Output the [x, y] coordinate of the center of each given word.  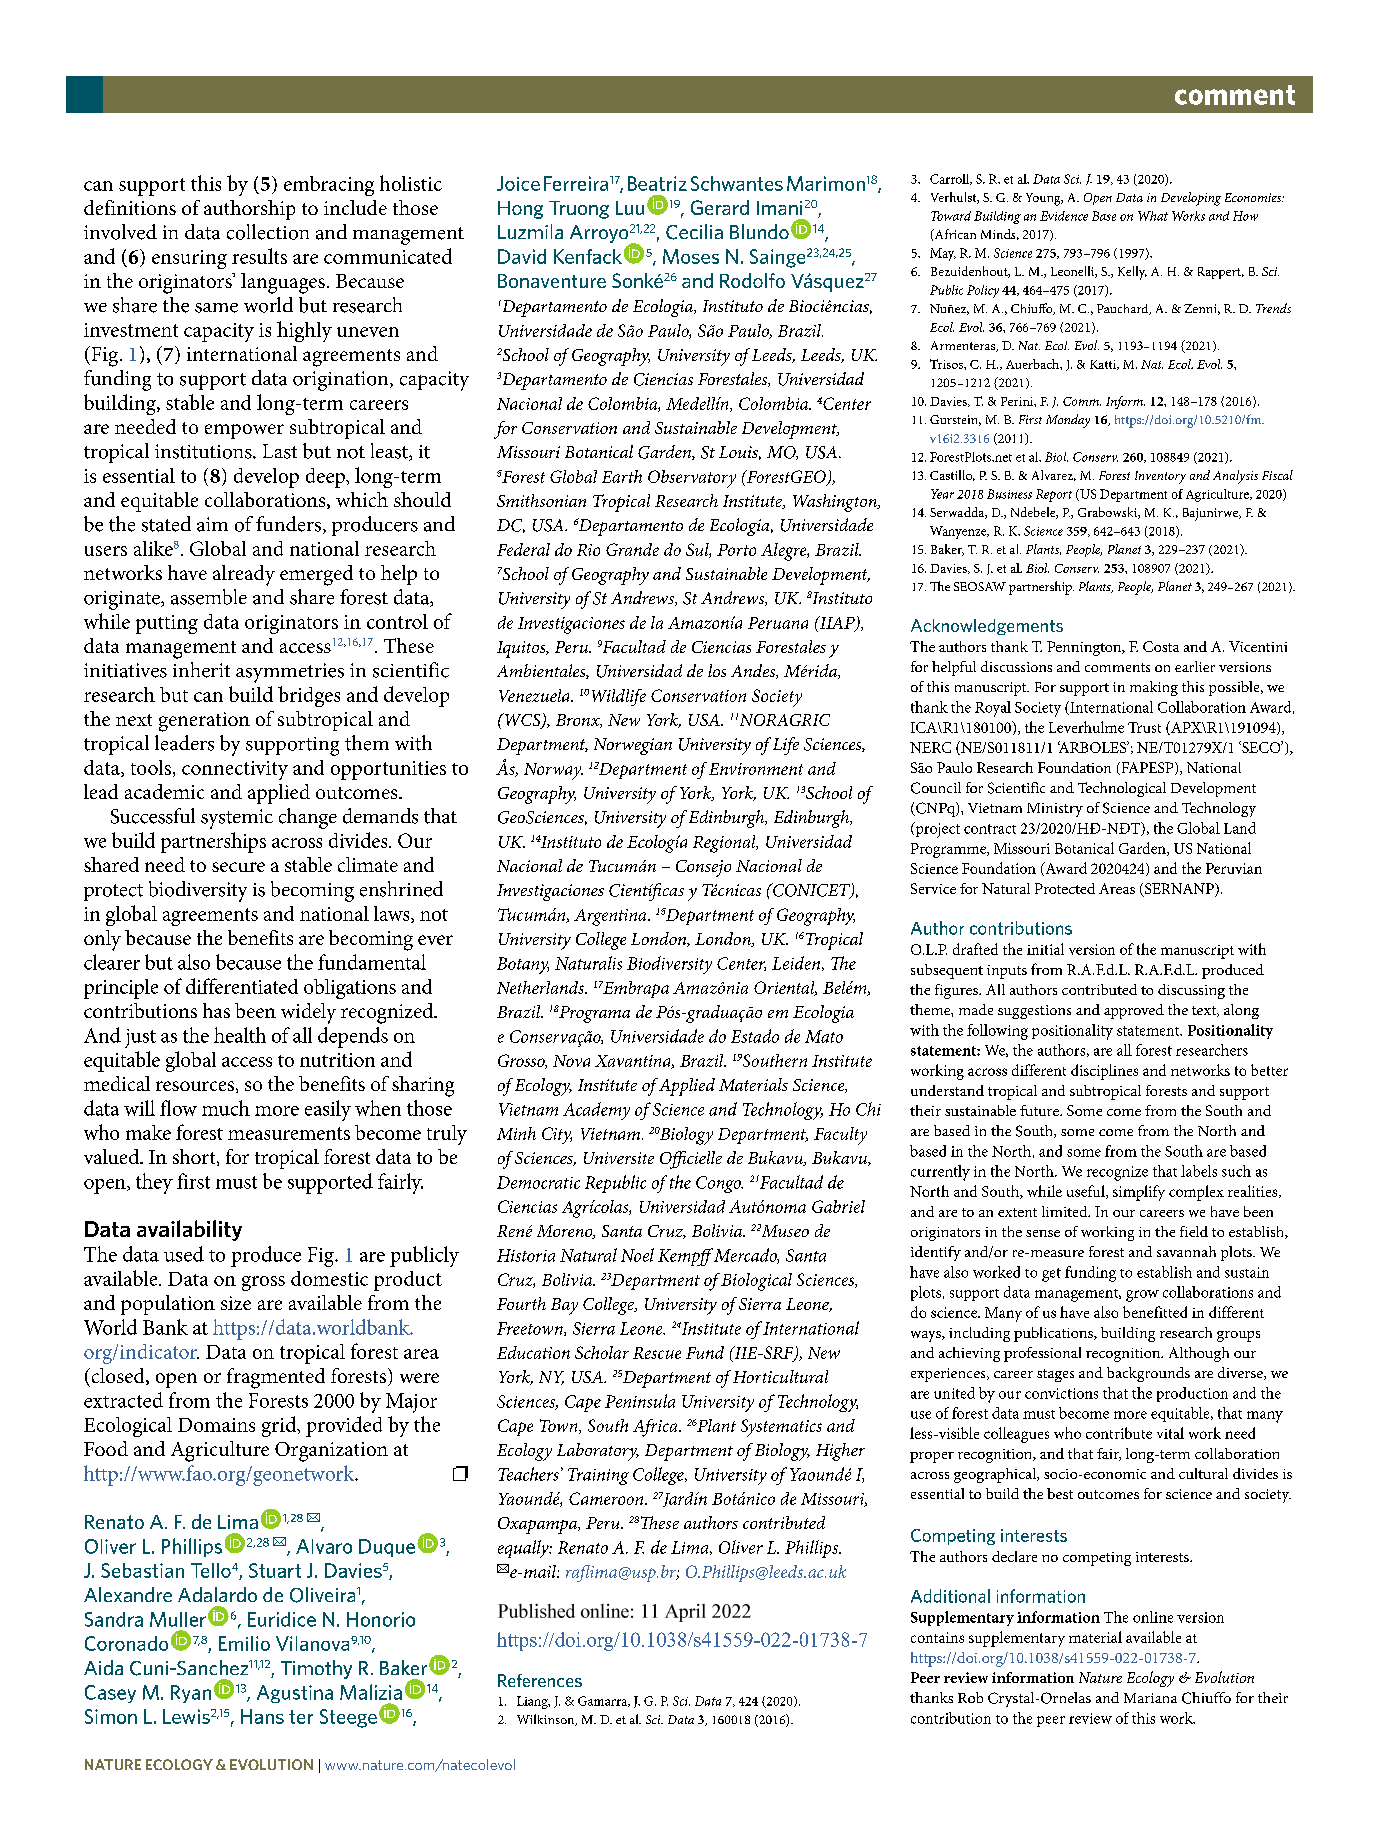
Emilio [244, 1643]
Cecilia [694, 232]
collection [268, 232]
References [540, 1680]
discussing [1191, 991]
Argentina [611, 917]
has [216, 1010]
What [1153, 216]
